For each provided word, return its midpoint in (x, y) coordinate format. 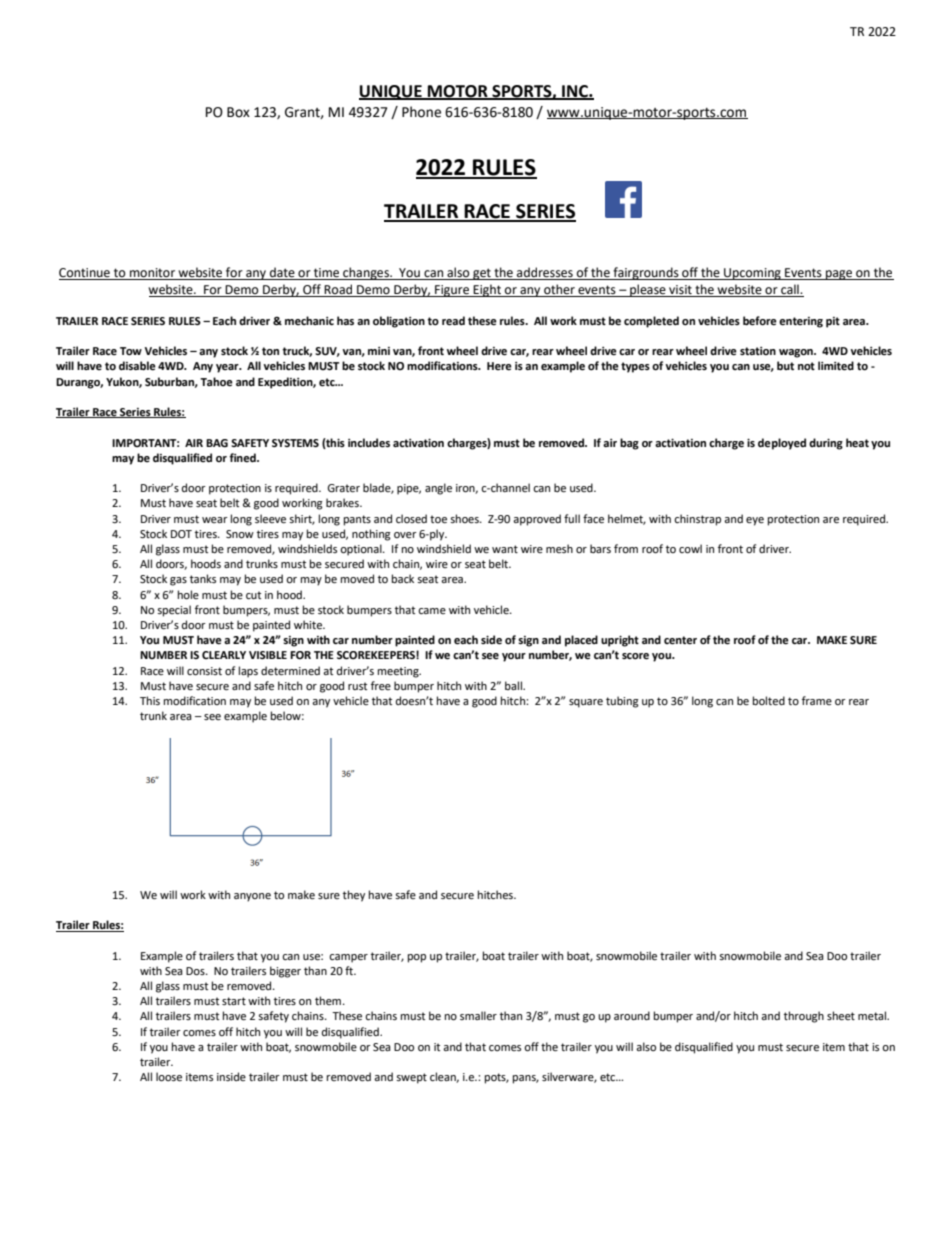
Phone (421, 112)
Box (238, 112)
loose (169, 1077)
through (804, 1017)
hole (188, 595)
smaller (478, 1016)
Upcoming (752, 274)
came (432, 611)
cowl (690, 549)
